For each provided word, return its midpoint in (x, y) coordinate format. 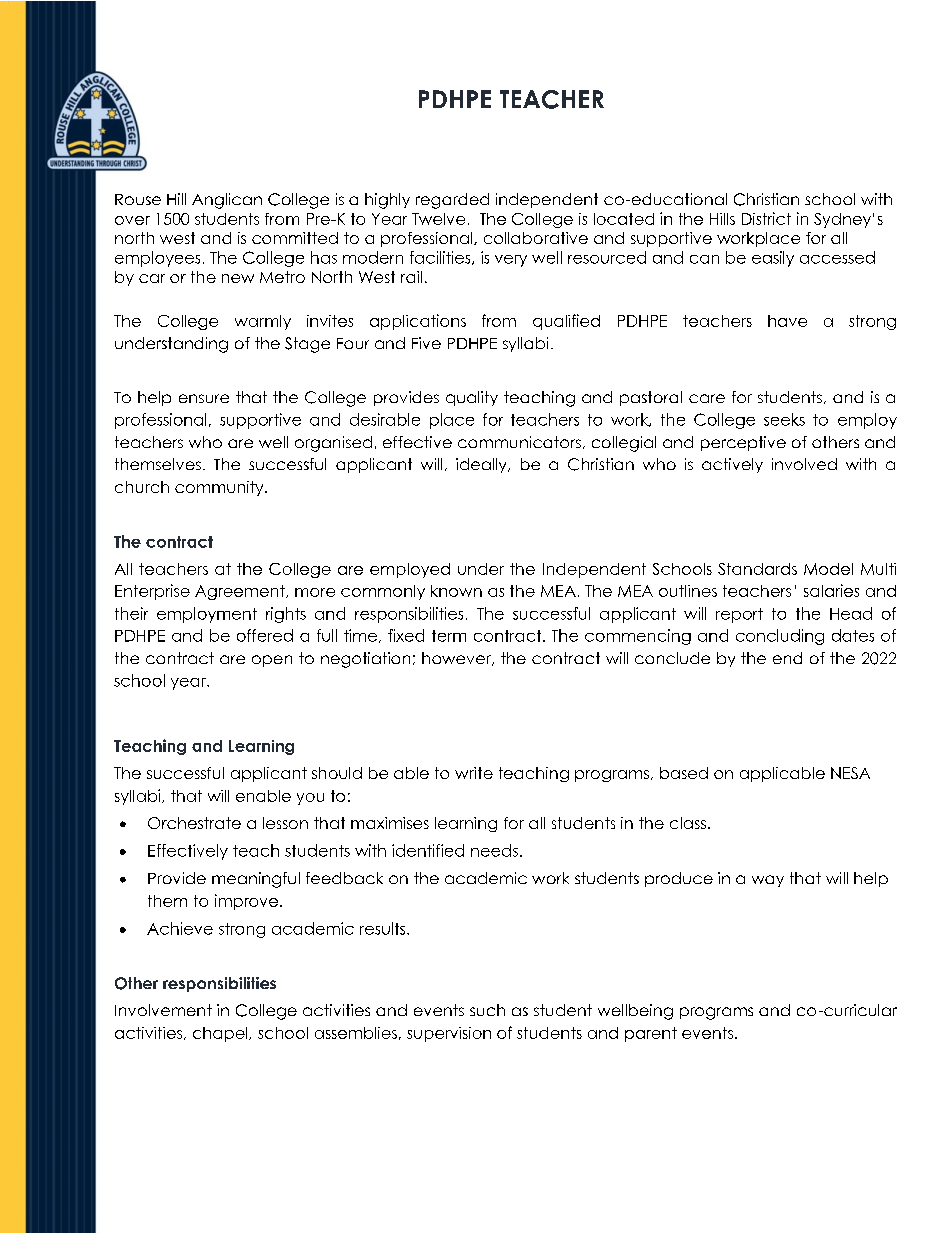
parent (651, 1034)
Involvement (163, 1010)
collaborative (536, 238)
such (487, 1010)
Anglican (227, 201)
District (766, 218)
